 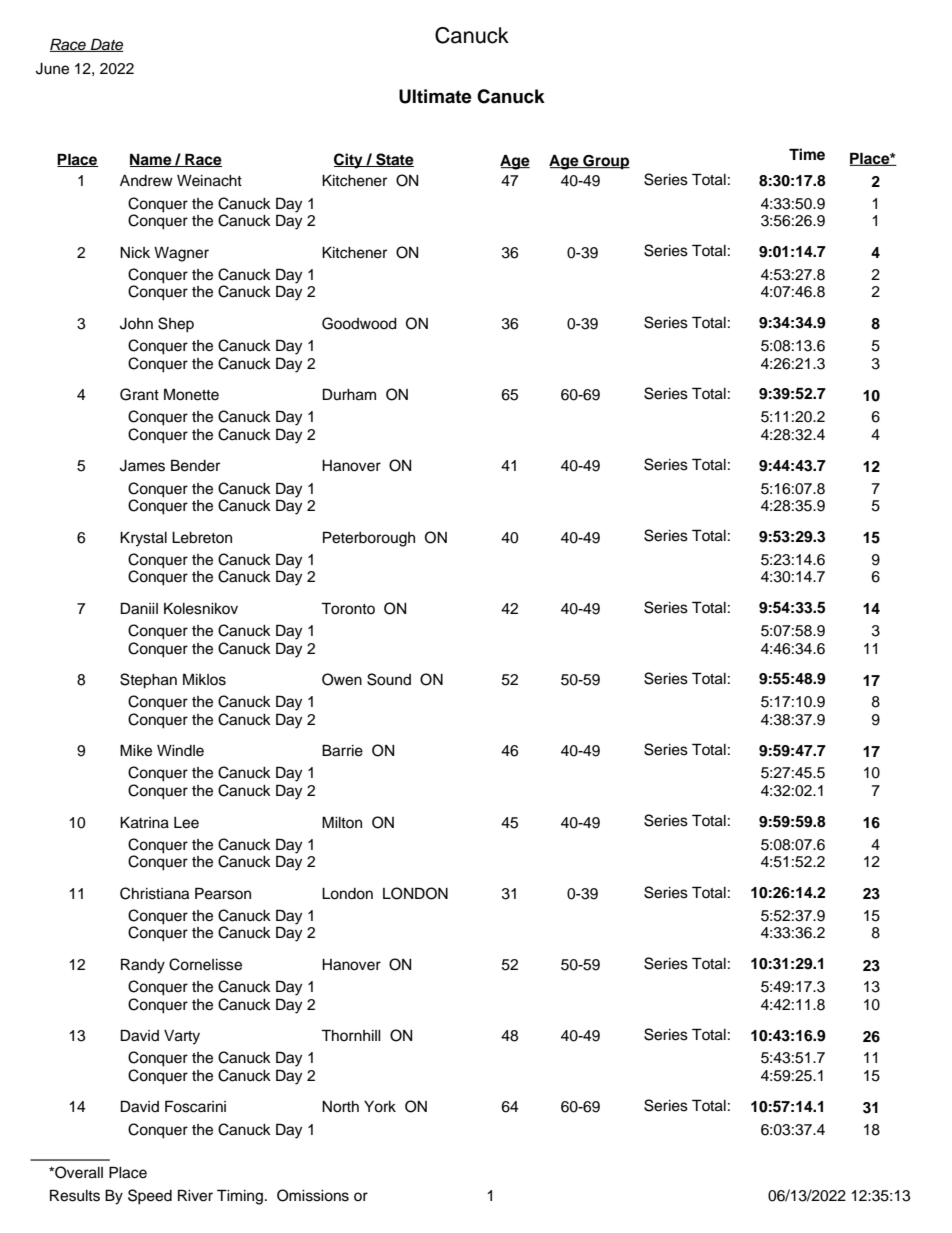 What do you see at coordinates (150, 1197) in the screenshot?
I see `Speed` at bounding box center [150, 1197].
